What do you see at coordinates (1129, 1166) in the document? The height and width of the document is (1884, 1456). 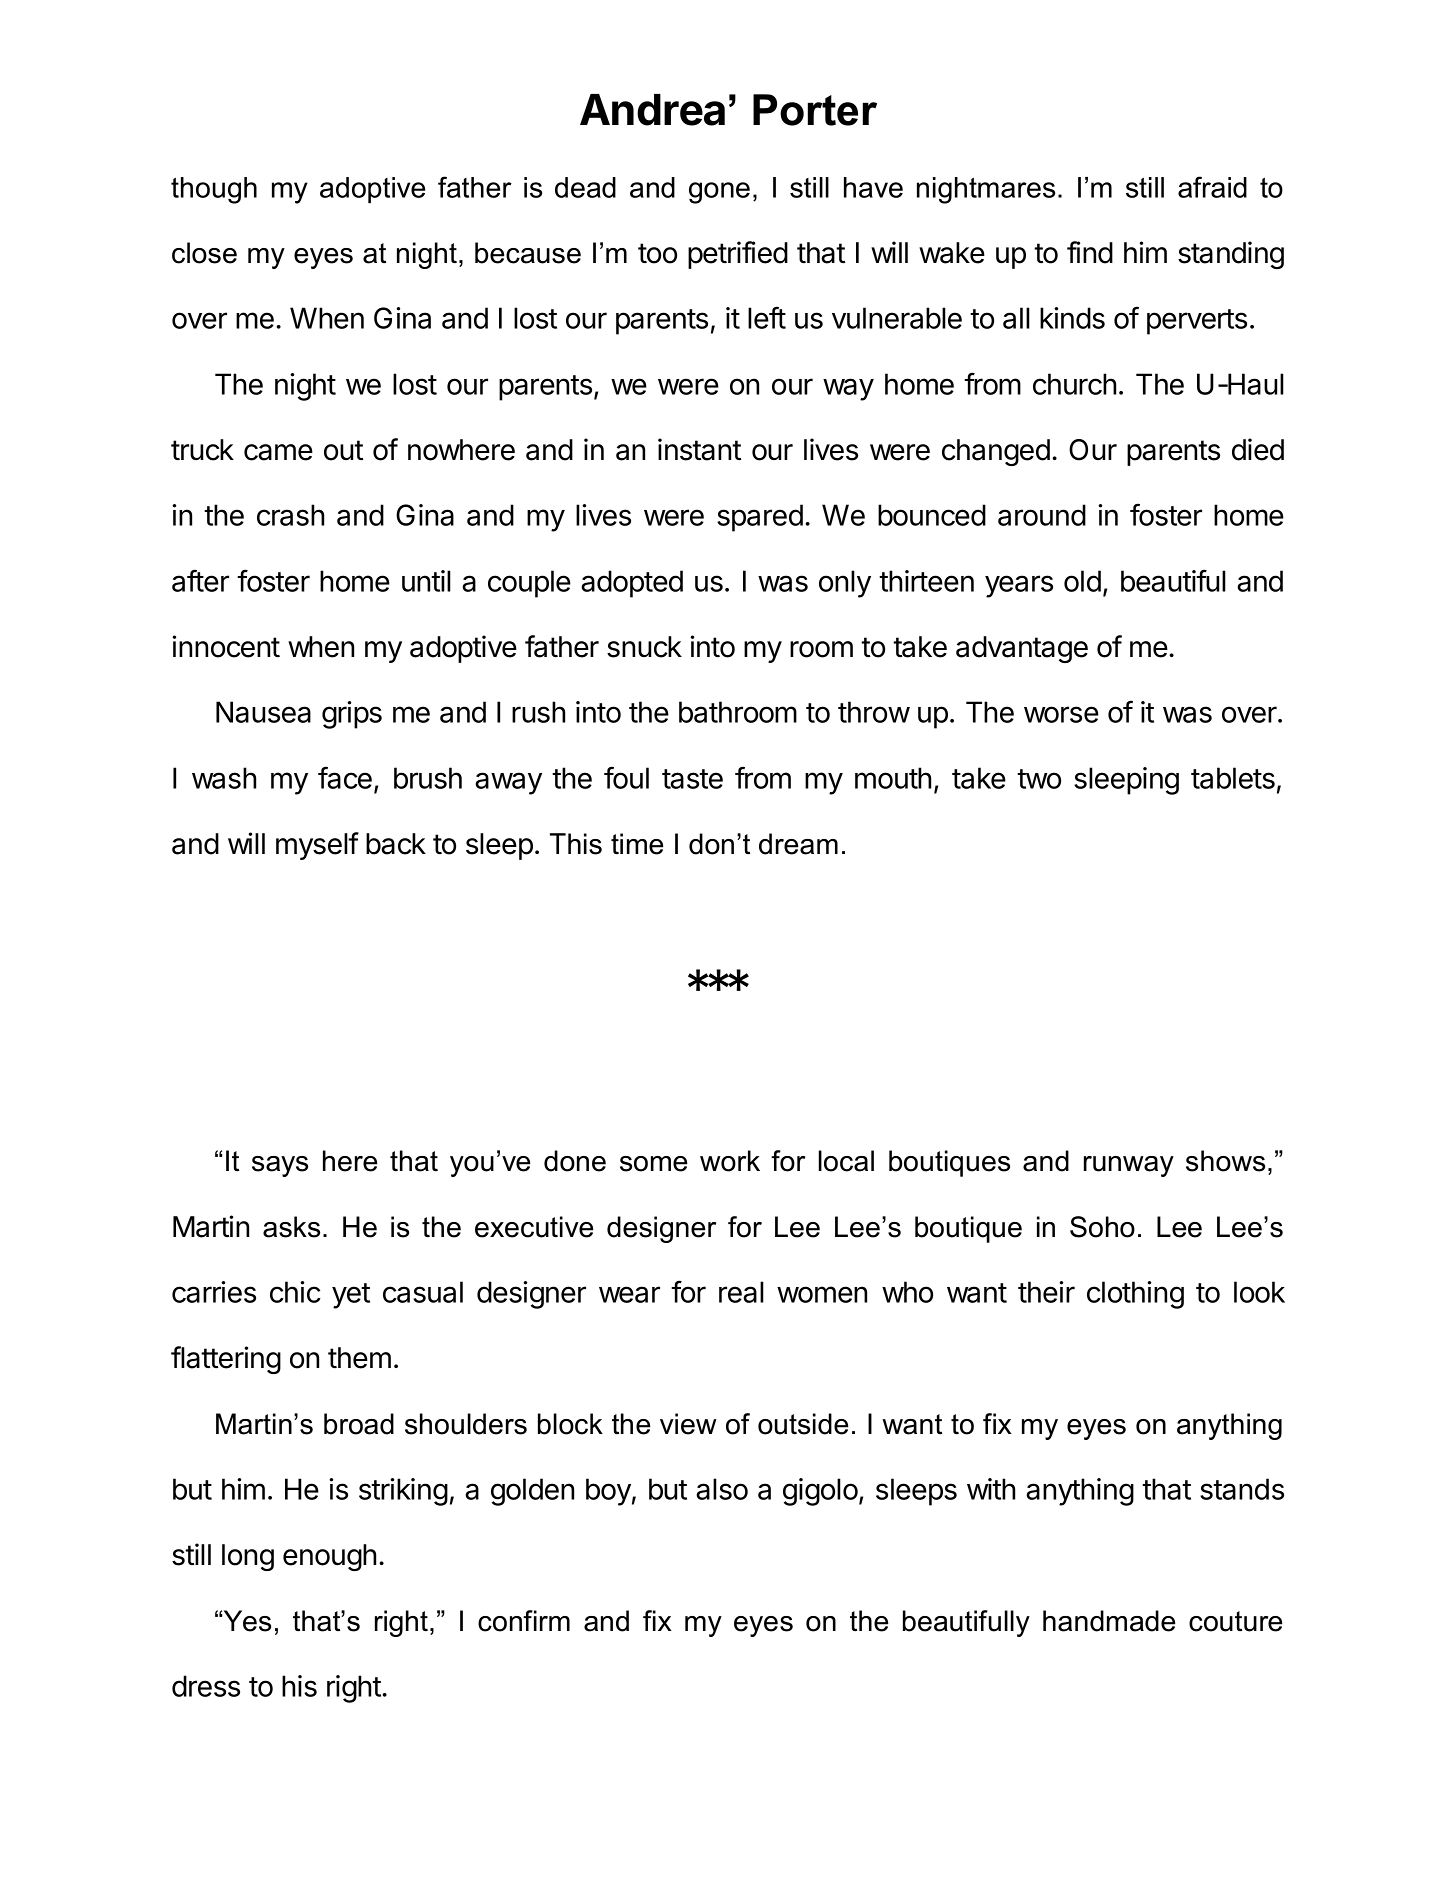 I see `runway` at bounding box center [1129, 1166].
